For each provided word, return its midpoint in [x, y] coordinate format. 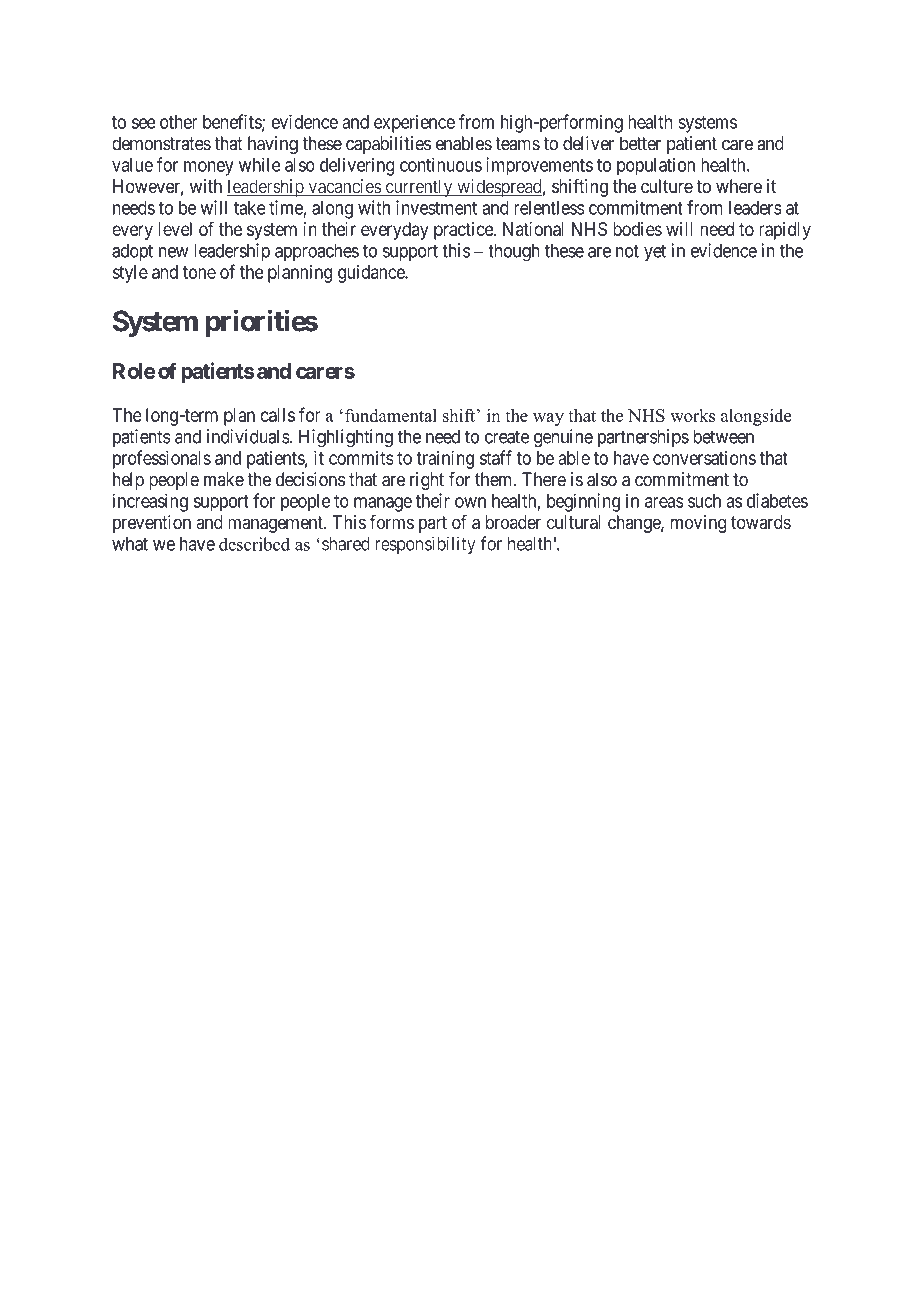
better [640, 143]
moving [698, 524]
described [254, 544]
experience [414, 123]
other [179, 122]
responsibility [425, 545]
